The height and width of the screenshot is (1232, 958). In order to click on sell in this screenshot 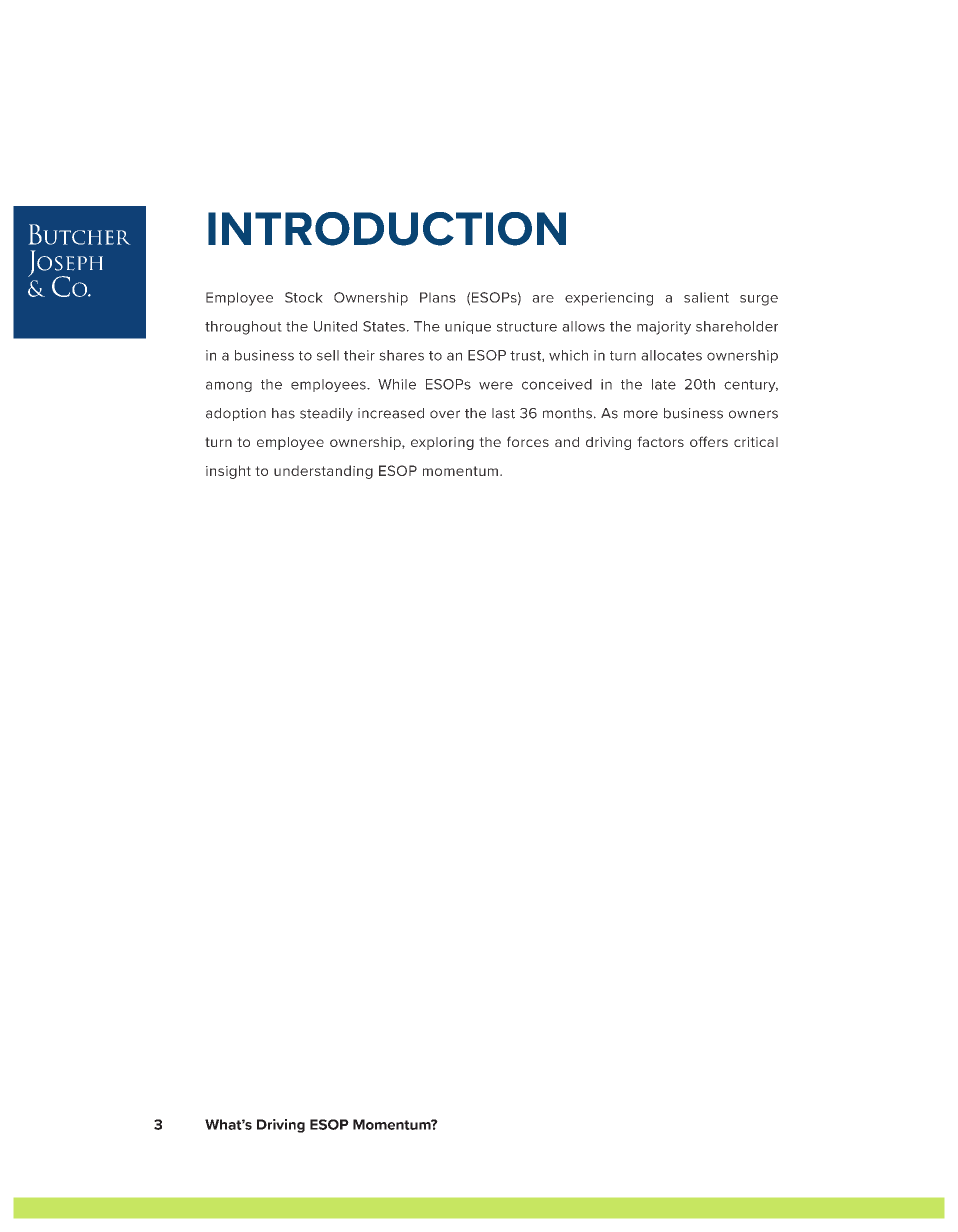, I will do `click(328, 355)`.
